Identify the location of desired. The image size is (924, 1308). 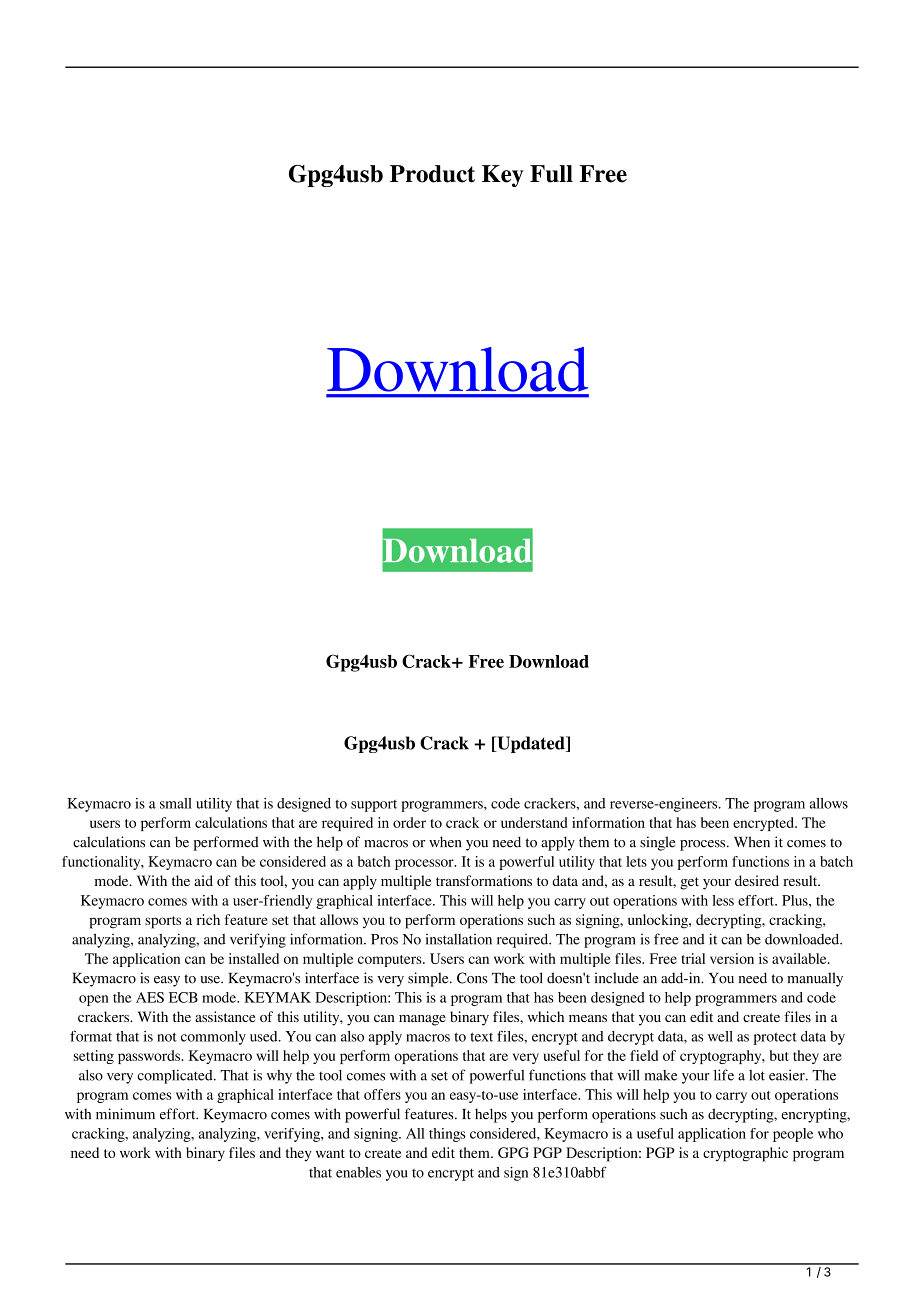
(757, 880).
